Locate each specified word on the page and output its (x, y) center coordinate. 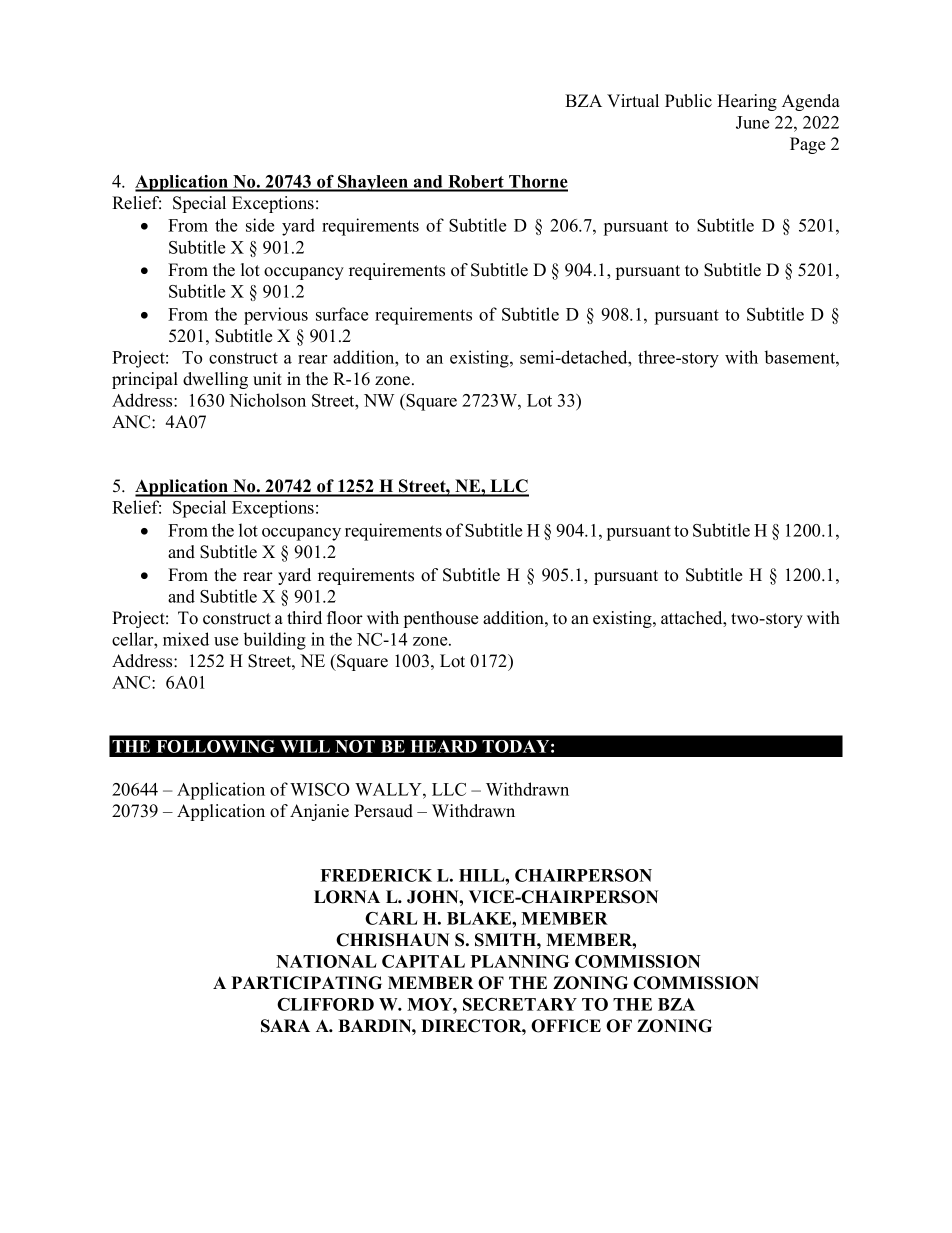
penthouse (441, 619)
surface (342, 314)
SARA (285, 1026)
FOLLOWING (215, 746)
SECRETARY (520, 1004)
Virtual (633, 101)
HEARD (443, 746)
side (260, 225)
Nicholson (267, 400)
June (752, 122)
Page (807, 145)
